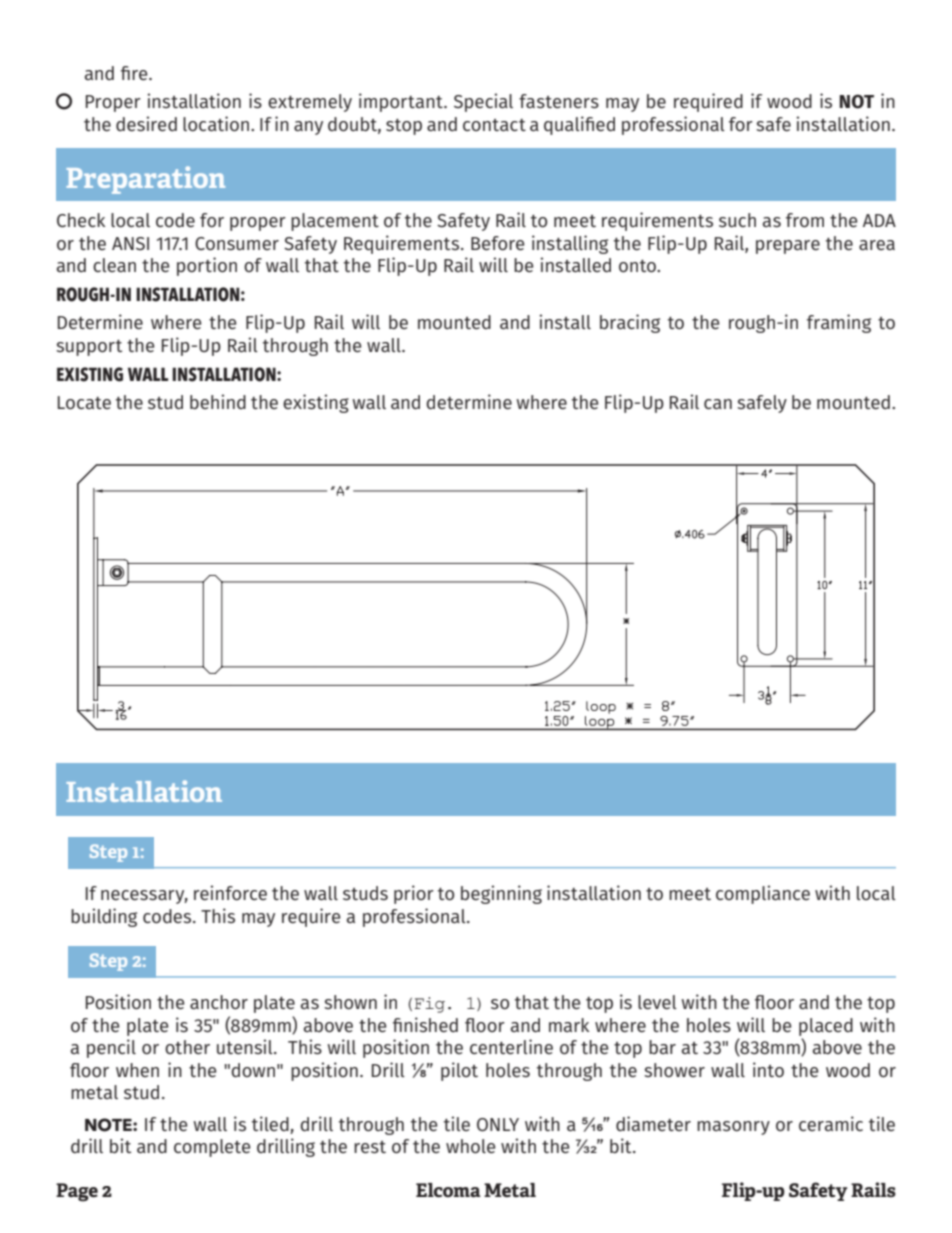 This screenshot has width=952, height=1233. What do you see at coordinates (230, 892) in the screenshot?
I see `reinforce` at bounding box center [230, 892].
